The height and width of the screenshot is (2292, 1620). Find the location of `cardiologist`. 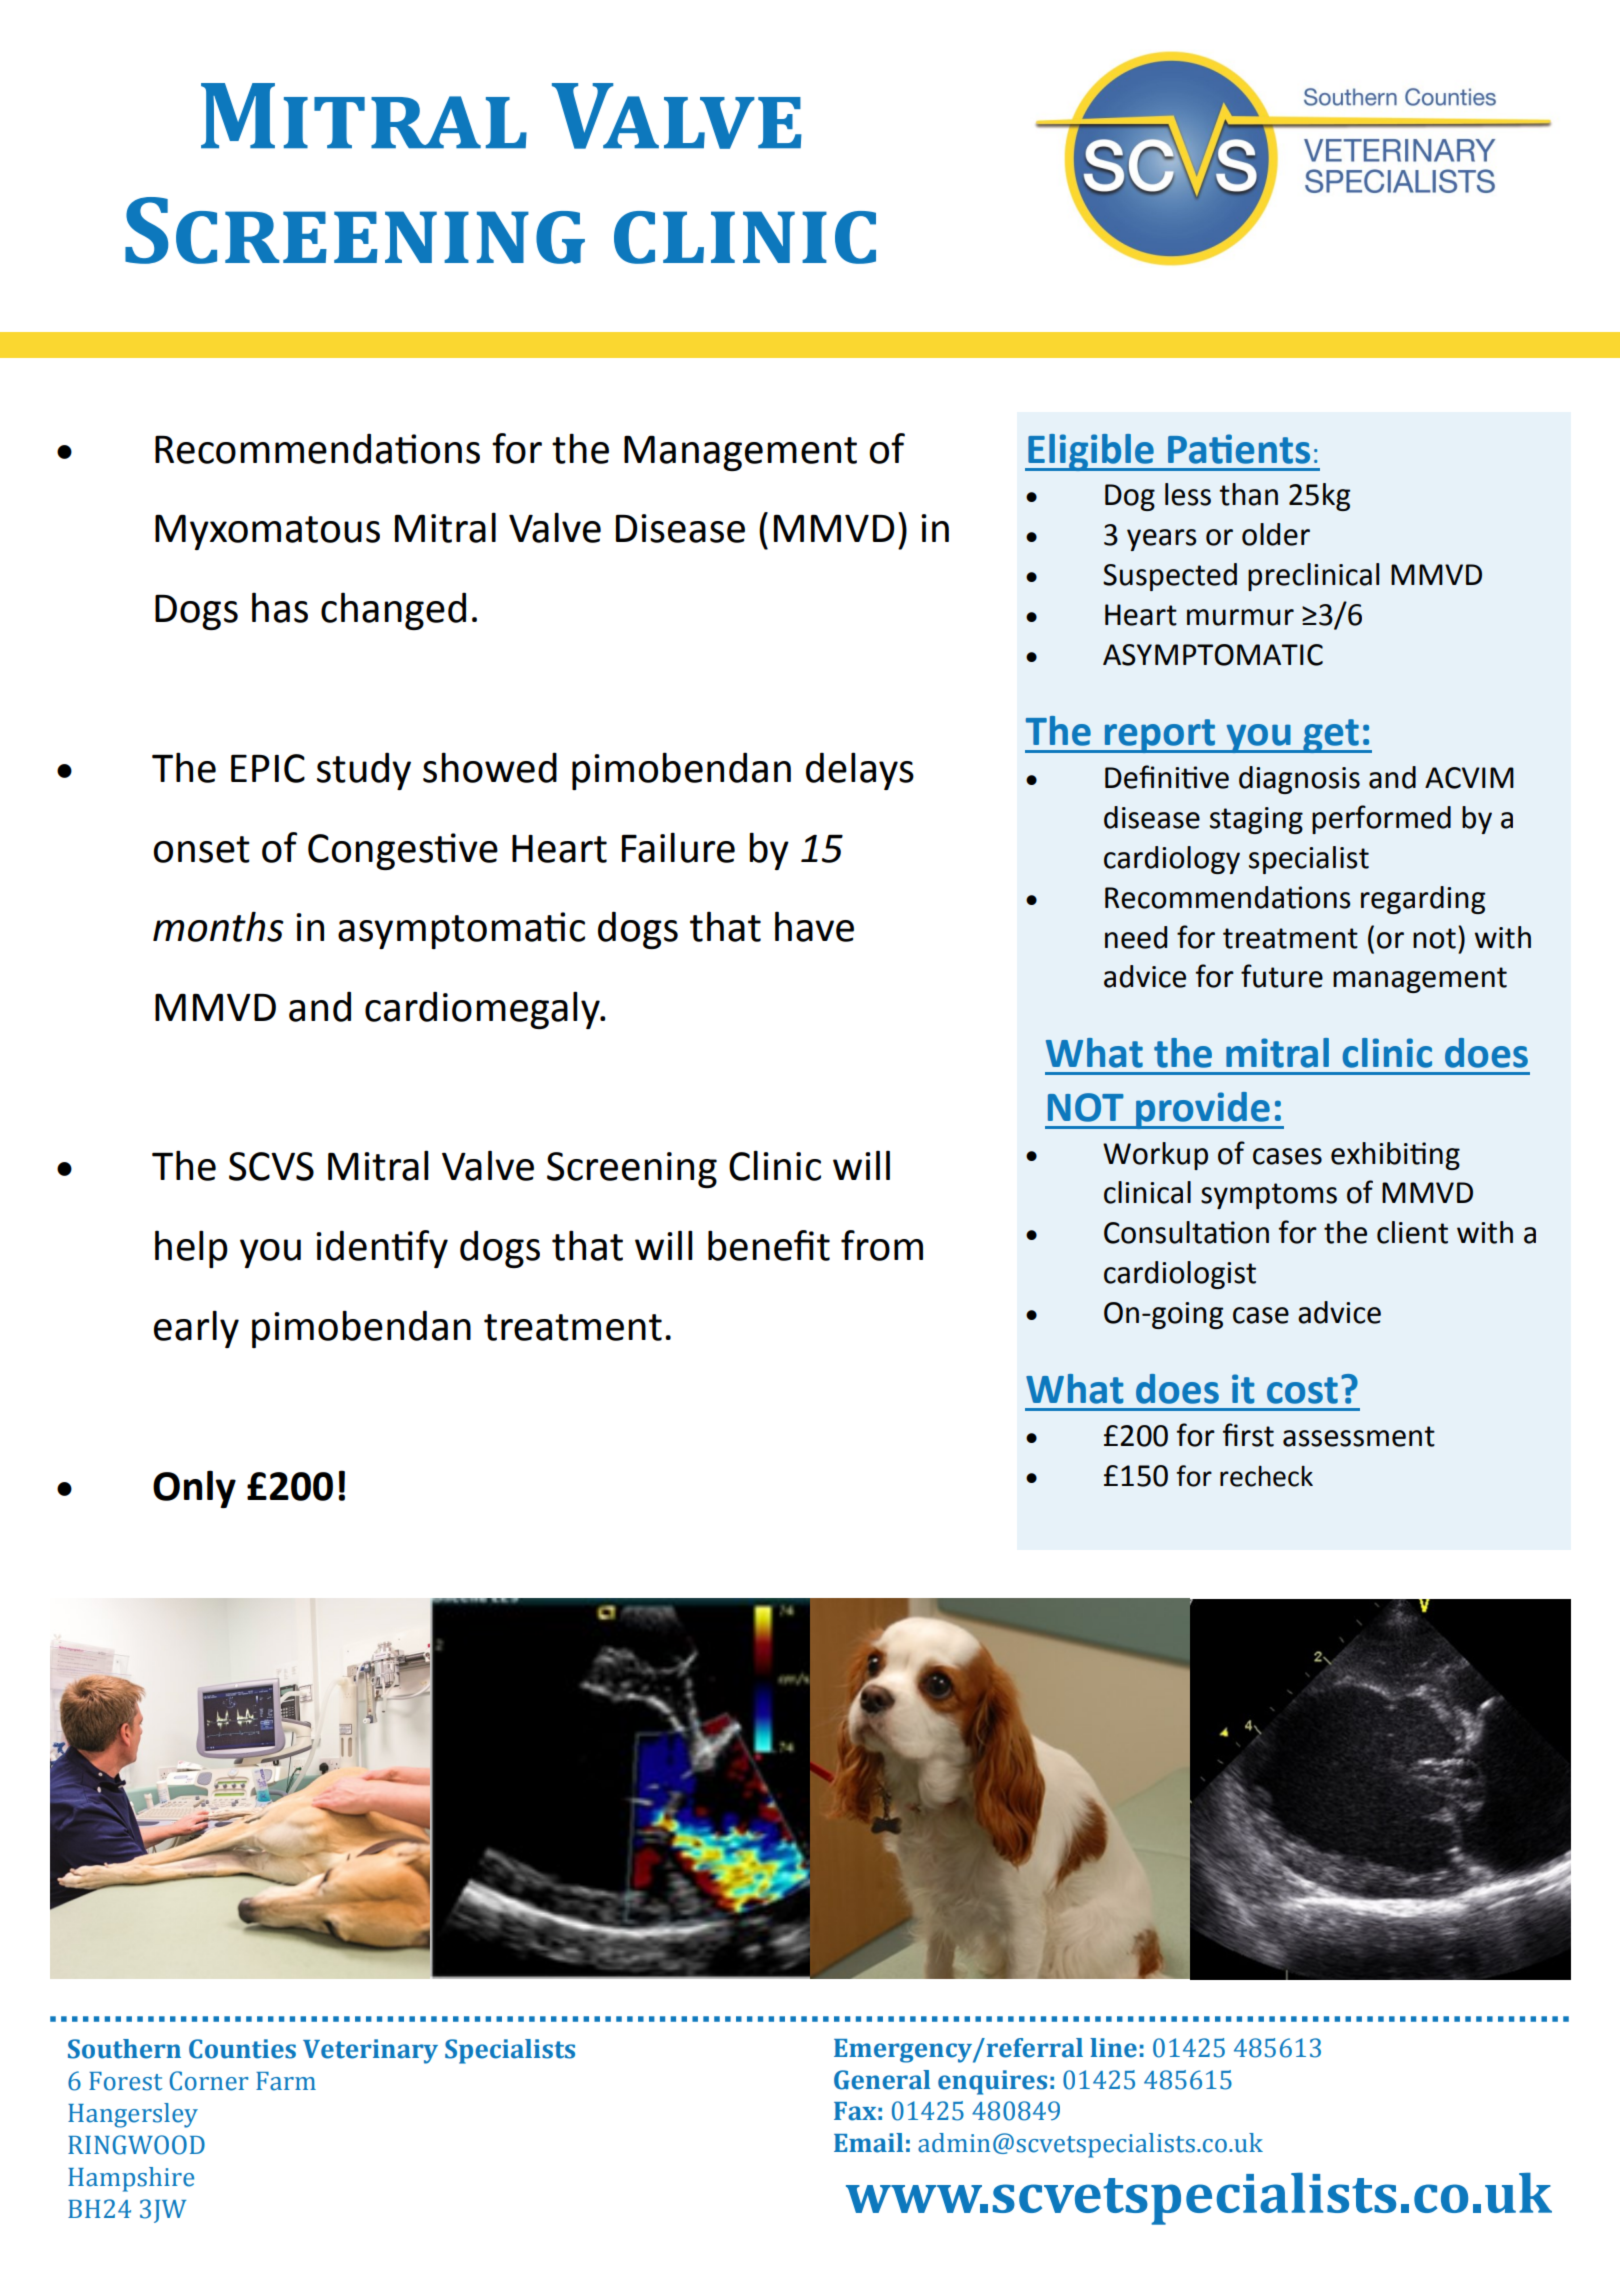

cardiologist is located at coordinates (1180, 1275).
